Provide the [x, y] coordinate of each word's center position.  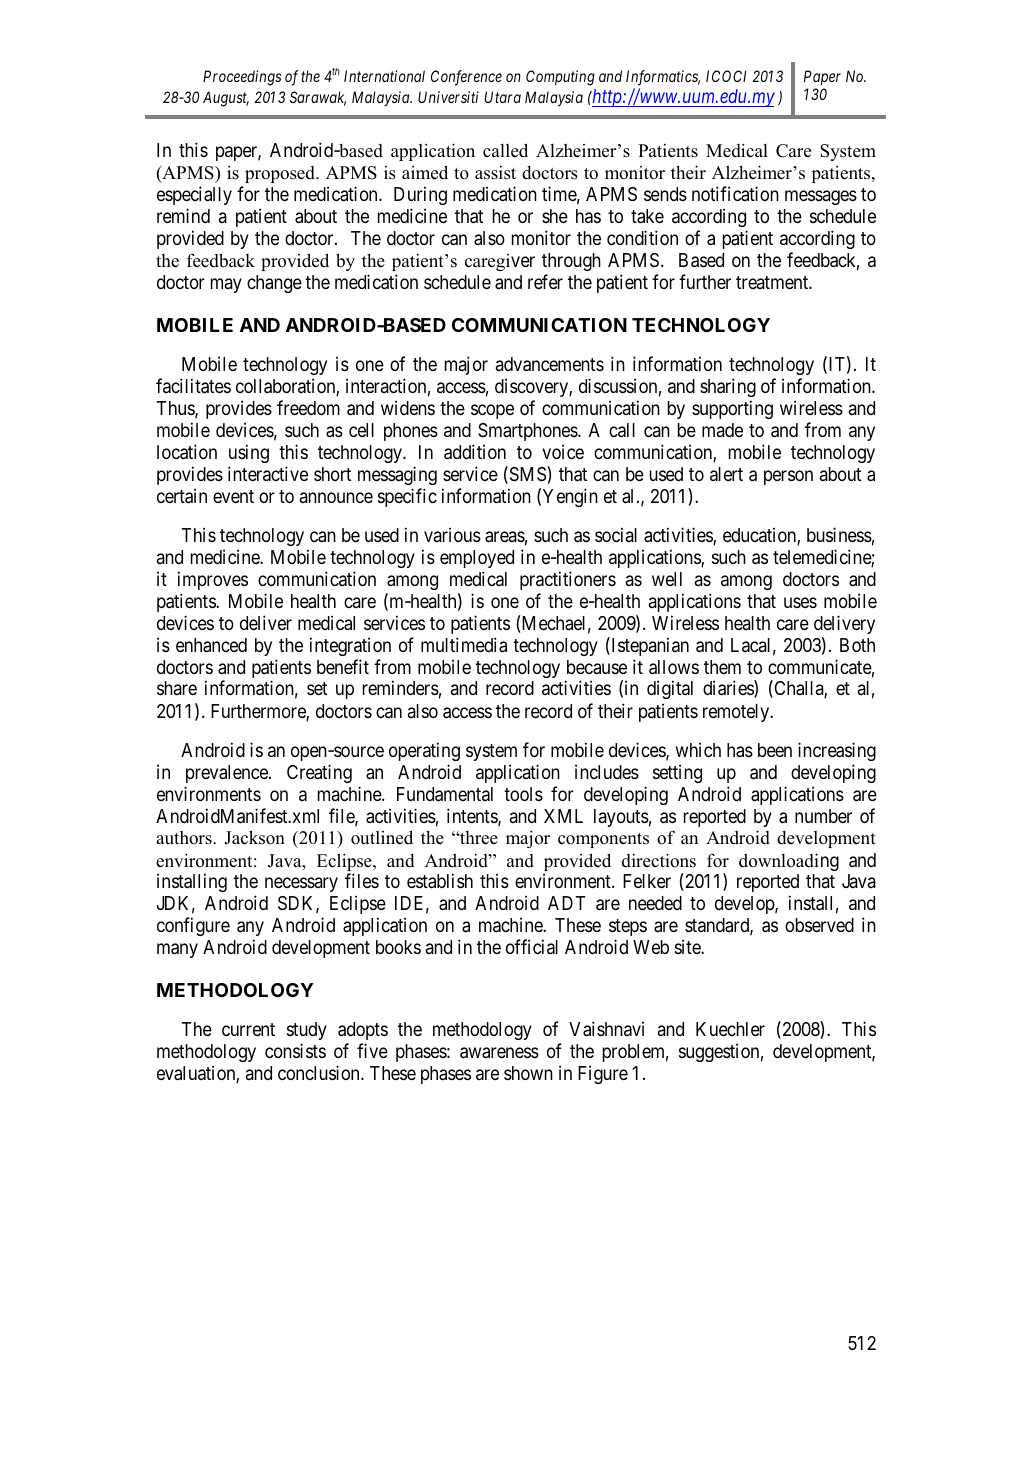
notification [735, 193]
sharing [728, 387]
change [274, 284]
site [688, 946]
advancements [550, 364]
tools [523, 794]
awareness [499, 1053]
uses [800, 602]
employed [477, 559]
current [248, 1029]
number [823, 816]
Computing [560, 78]
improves [213, 580]
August [226, 99]
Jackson [254, 837]
